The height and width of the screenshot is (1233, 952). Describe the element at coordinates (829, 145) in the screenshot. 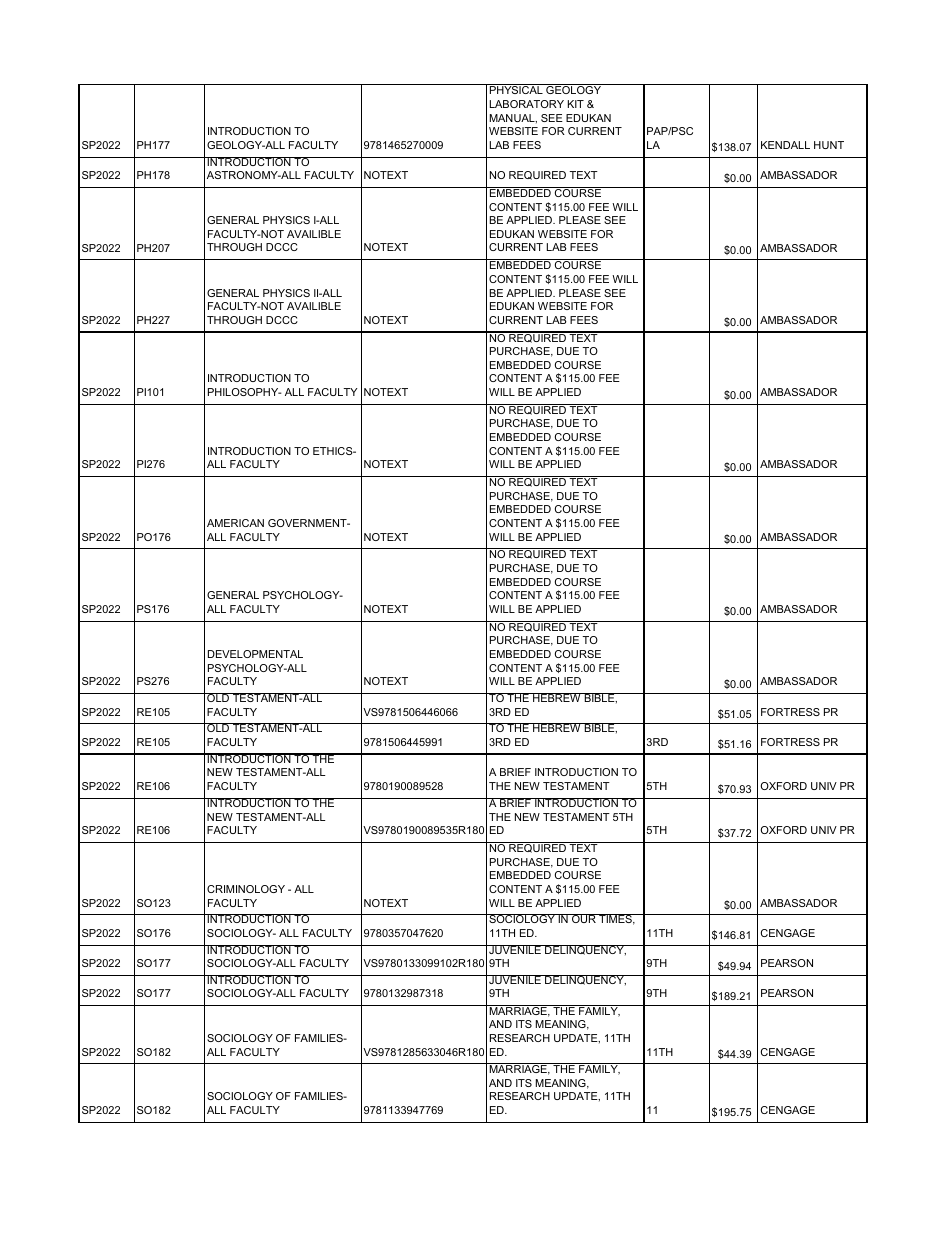

I see `HUNT` at that location.
